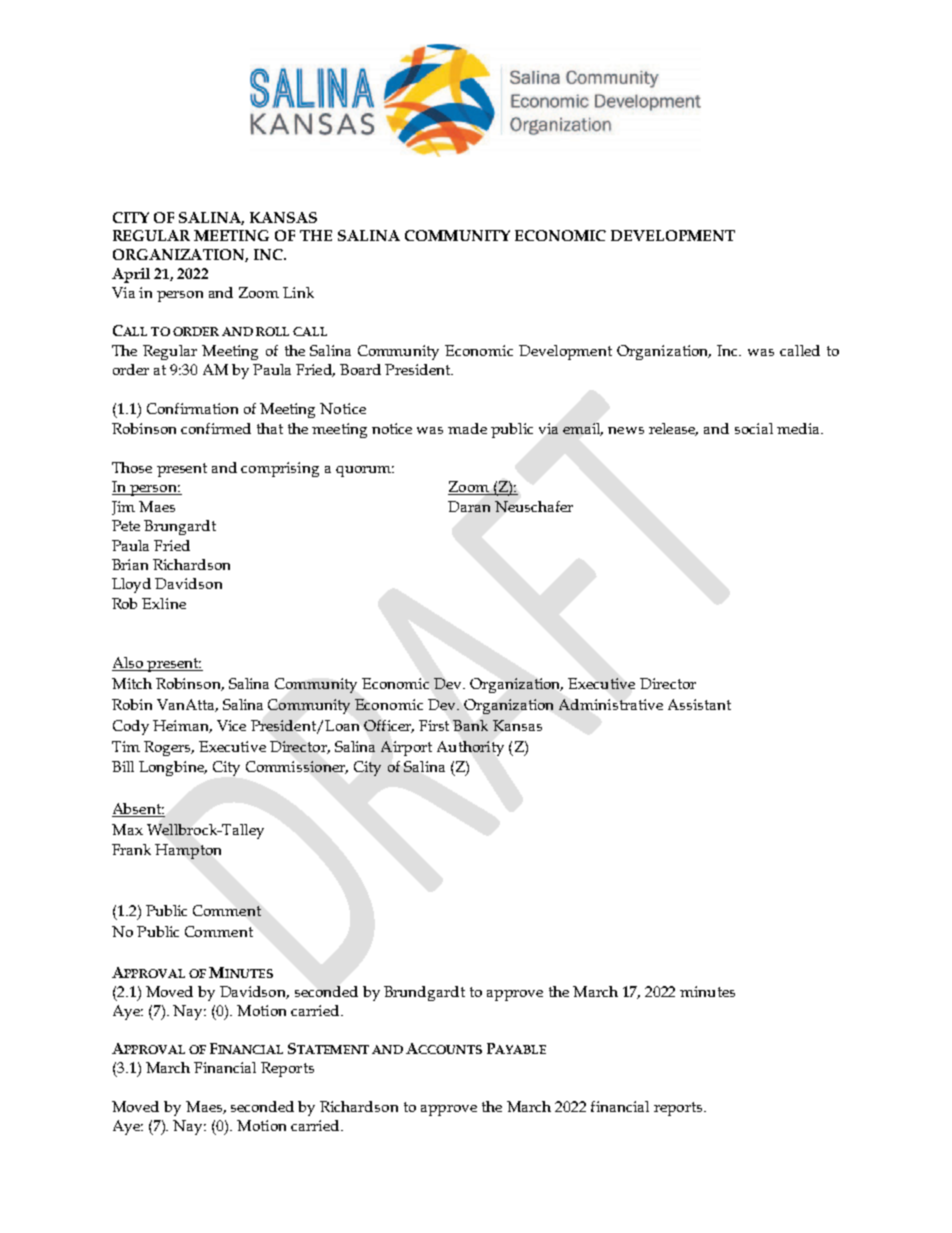 The image size is (952, 1233). What do you see at coordinates (298, 292) in the screenshot?
I see `Link` at bounding box center [298, 292].
